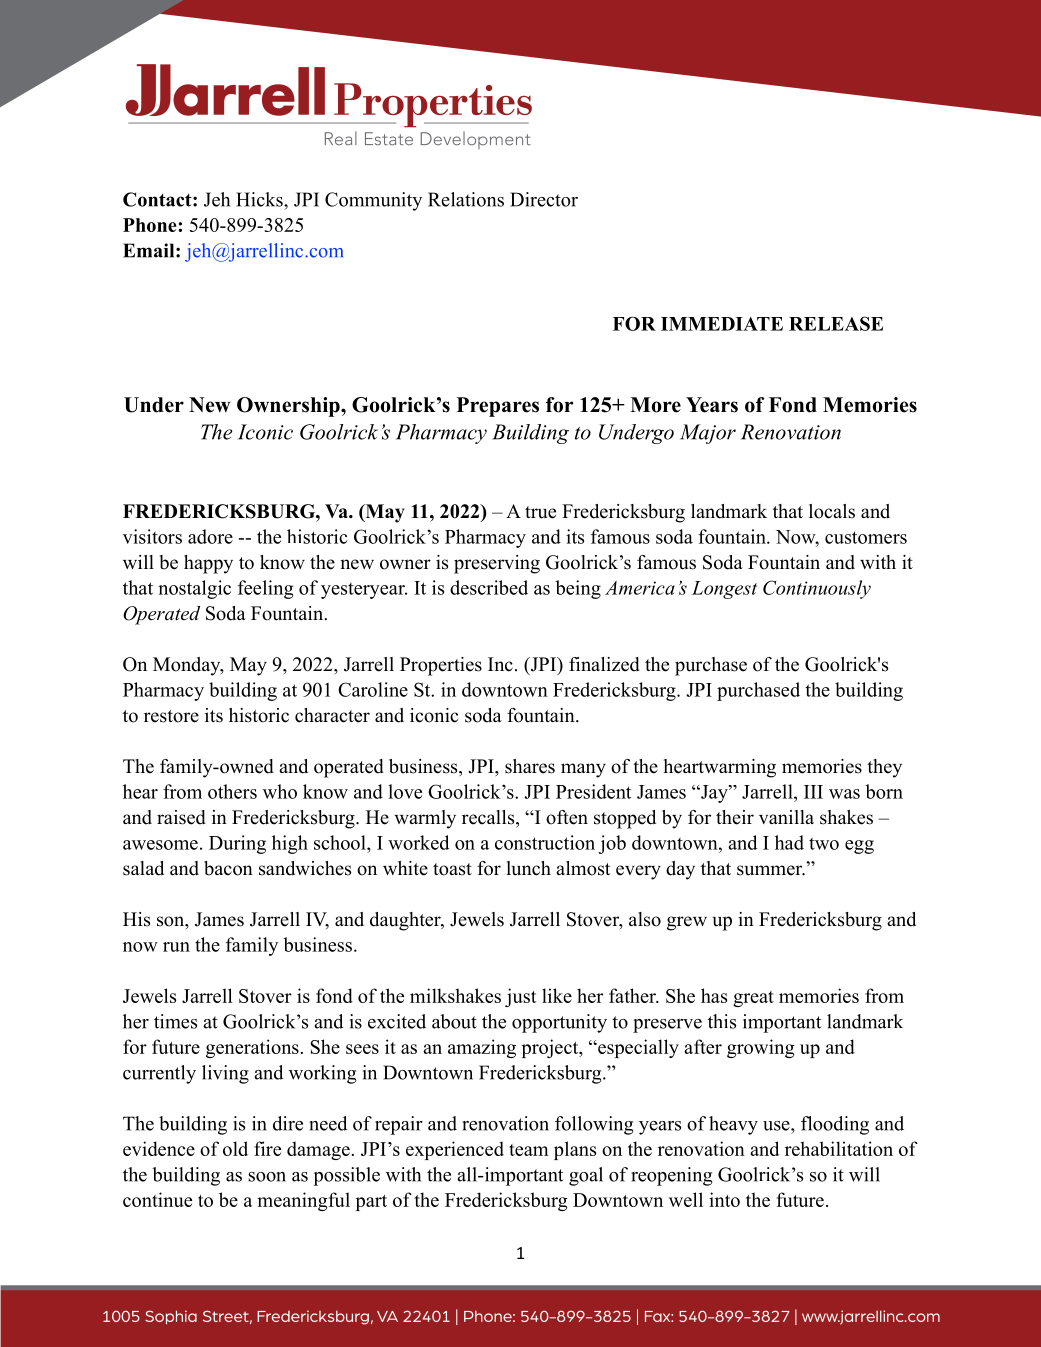 The height and width of the screenshot is (1347, 1041). What do you see at coordinates (171, 716) in the screenshot?
I see `restore` at bounding box center [171, 716].
